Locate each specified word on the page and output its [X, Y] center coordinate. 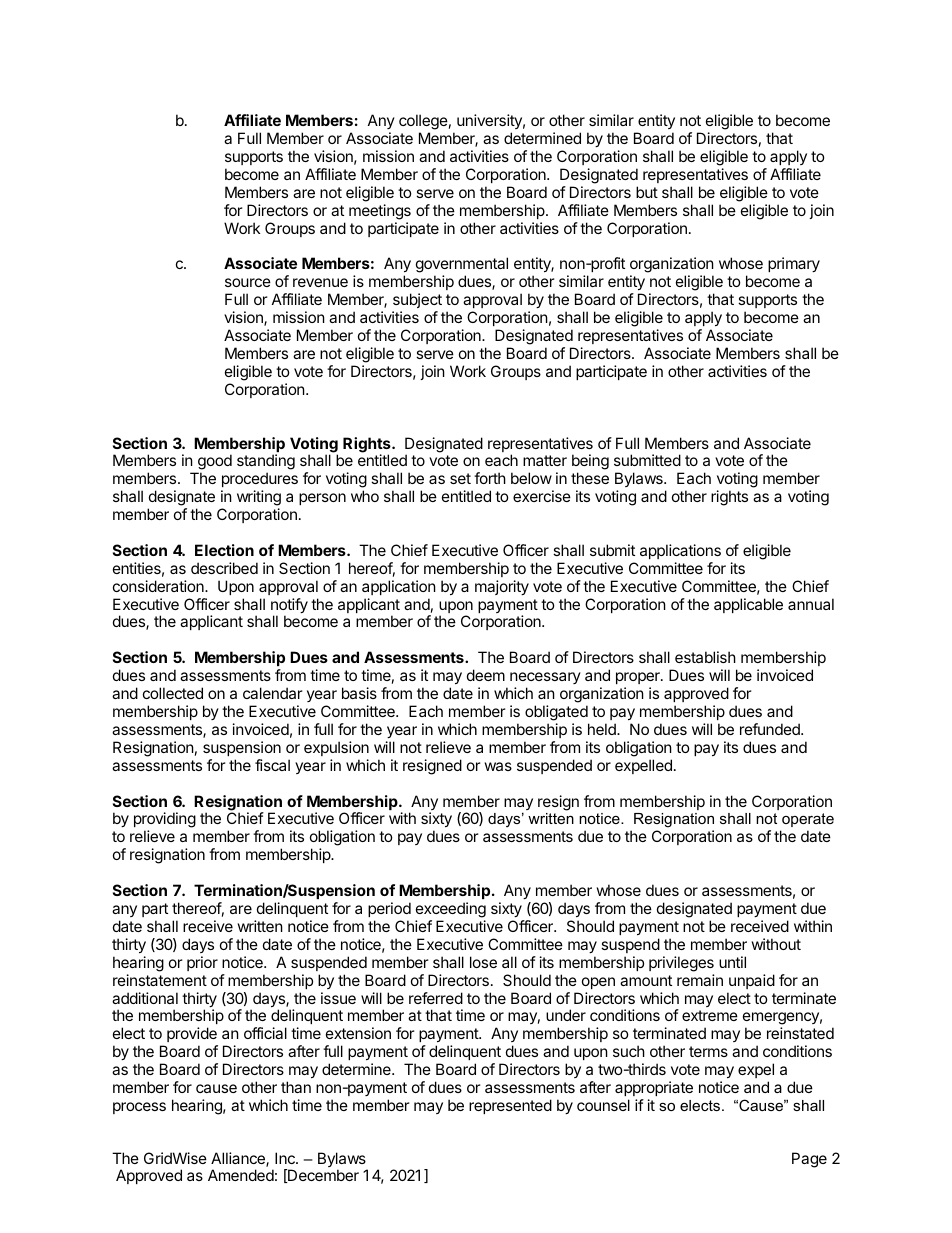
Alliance [239, 1159]
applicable [748, 605]
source [248, 282]
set [460, 478]
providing [165, 821]
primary [794, 264]
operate [808, 820]
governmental [462, 266]
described [224, 568]
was [498, 766]
